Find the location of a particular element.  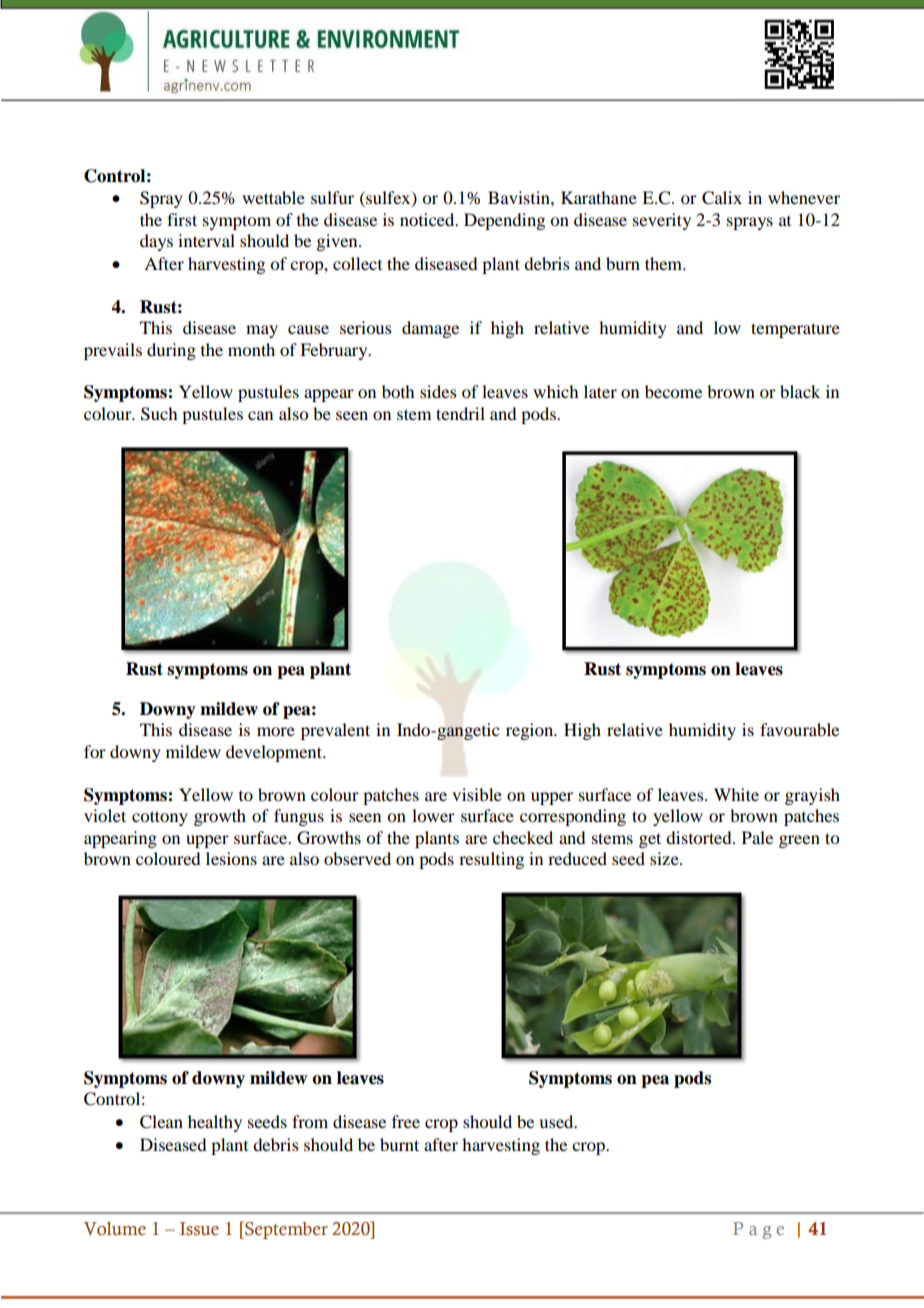

noticed is located at coordinates (428, 219).
